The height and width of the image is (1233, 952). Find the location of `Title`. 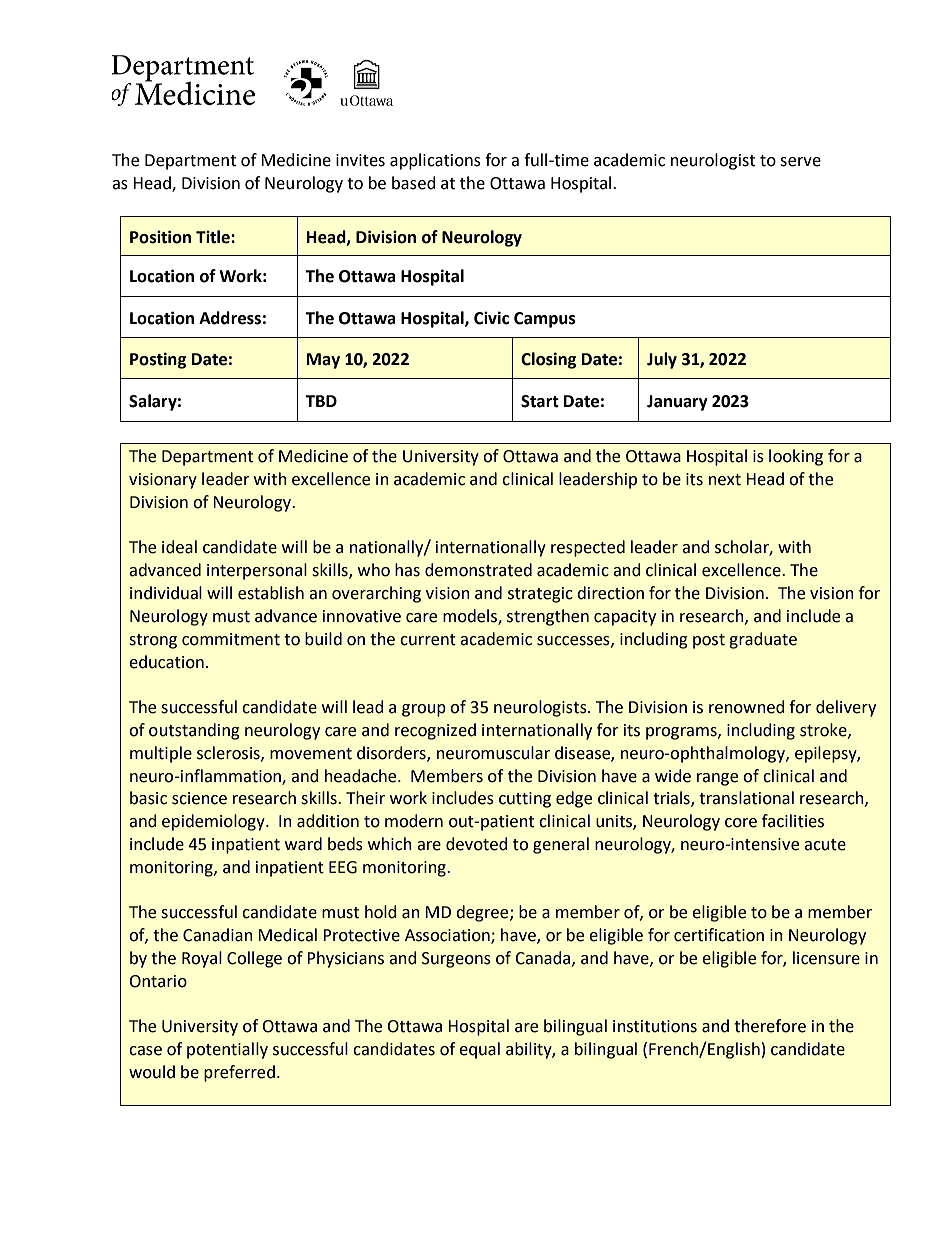

Title is located at coordinates (214, 237).
